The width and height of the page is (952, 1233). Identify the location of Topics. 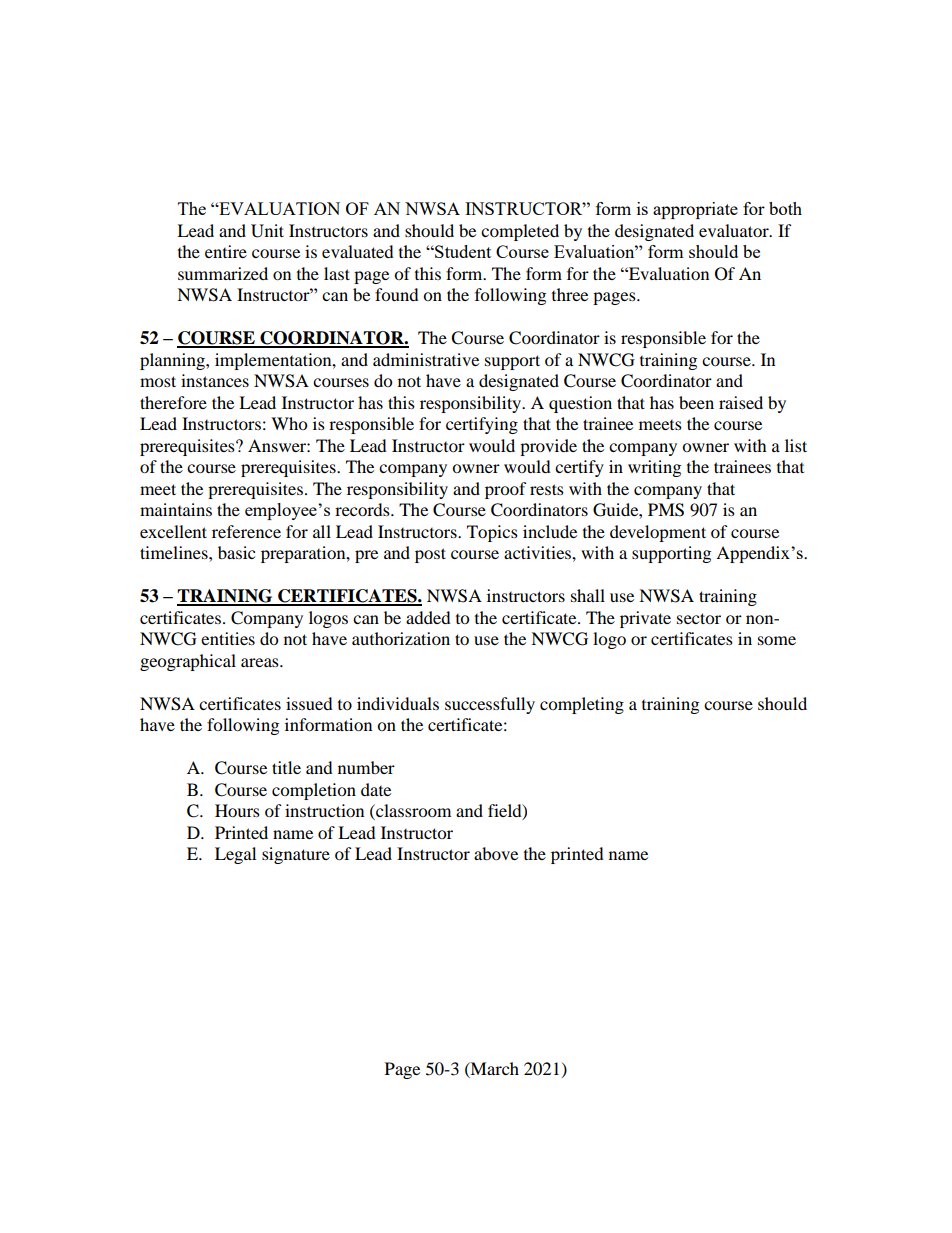
(492, 533).
